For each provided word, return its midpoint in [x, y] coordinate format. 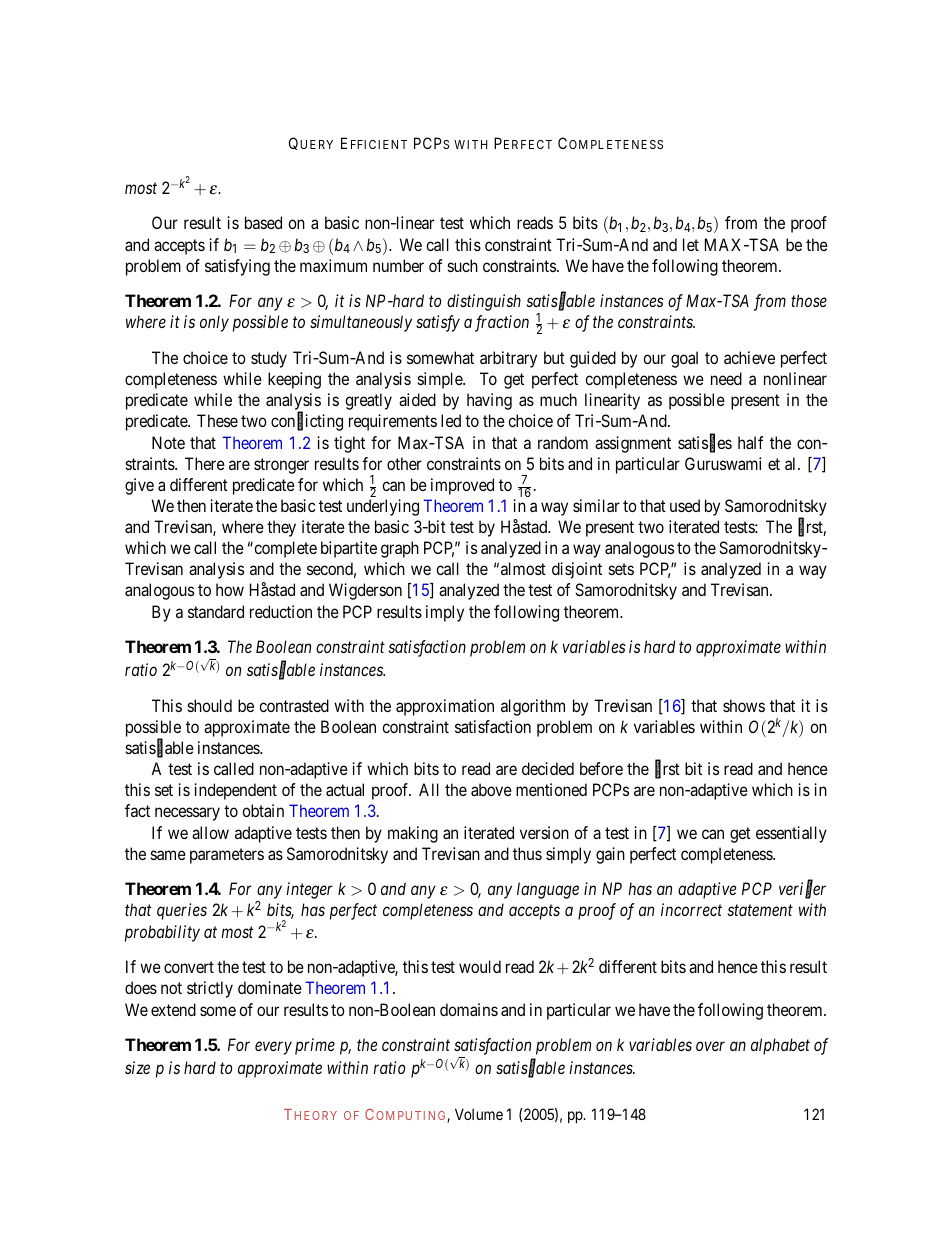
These [217, 420]
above [491, 789]
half [750, 442]
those [809, 300]
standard [216, 611]
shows [744, 705]
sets [621, 569]
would [480, 966]
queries [182, 911]
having [489, 401]
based [263, 222]
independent [235, 791]
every [273, 1048]
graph [400, 549]
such [463, 265]
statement [760, 910]
